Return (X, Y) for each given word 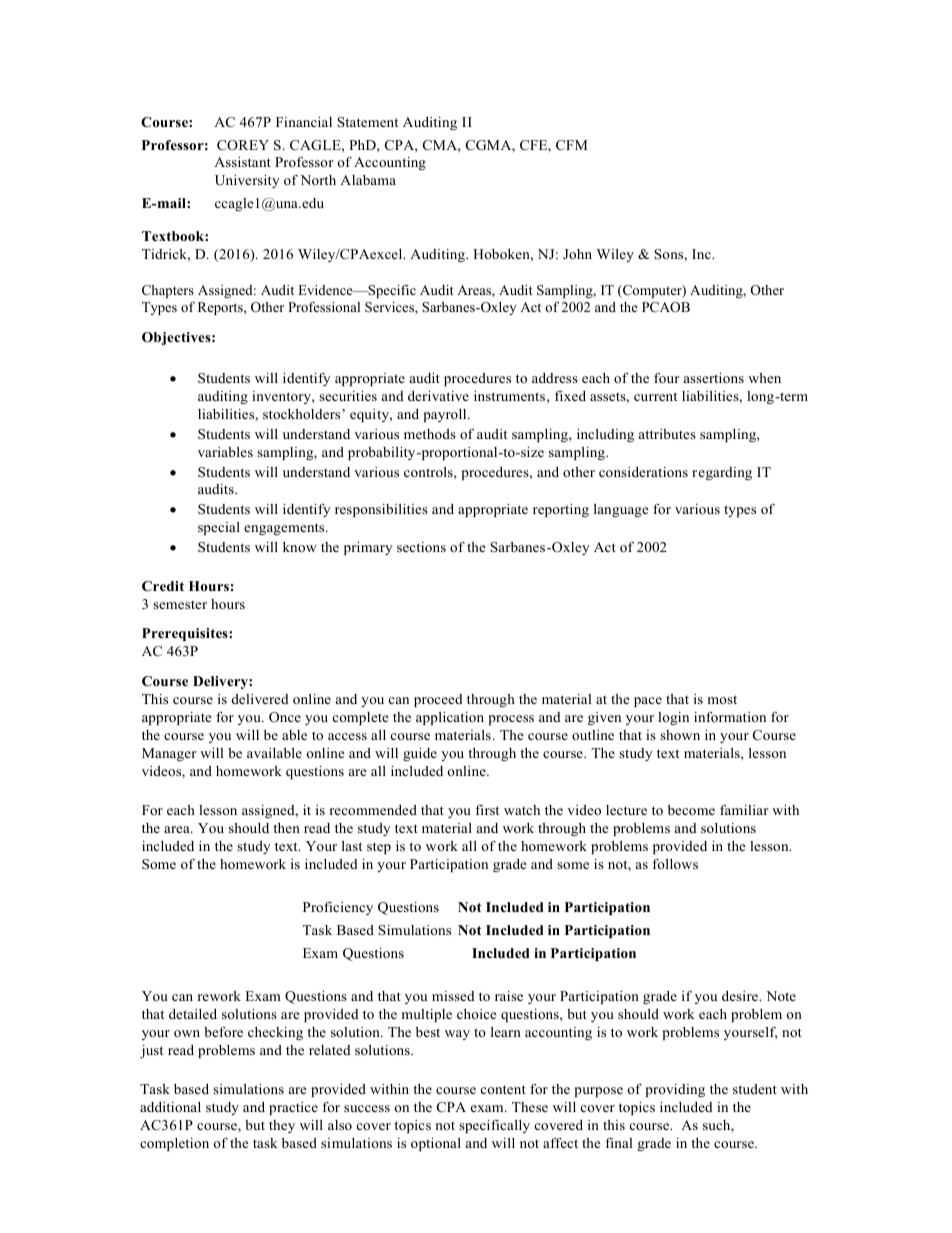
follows (675, 864)
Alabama (368, 180)
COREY (243, 145)
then (286, 828)
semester (180, 605)
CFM (572, 145)
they (282, 1126)
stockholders (303, 414)
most (722, 699)
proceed (438, 700)
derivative (438, 396)
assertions (714, 378)
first (487, 810)
